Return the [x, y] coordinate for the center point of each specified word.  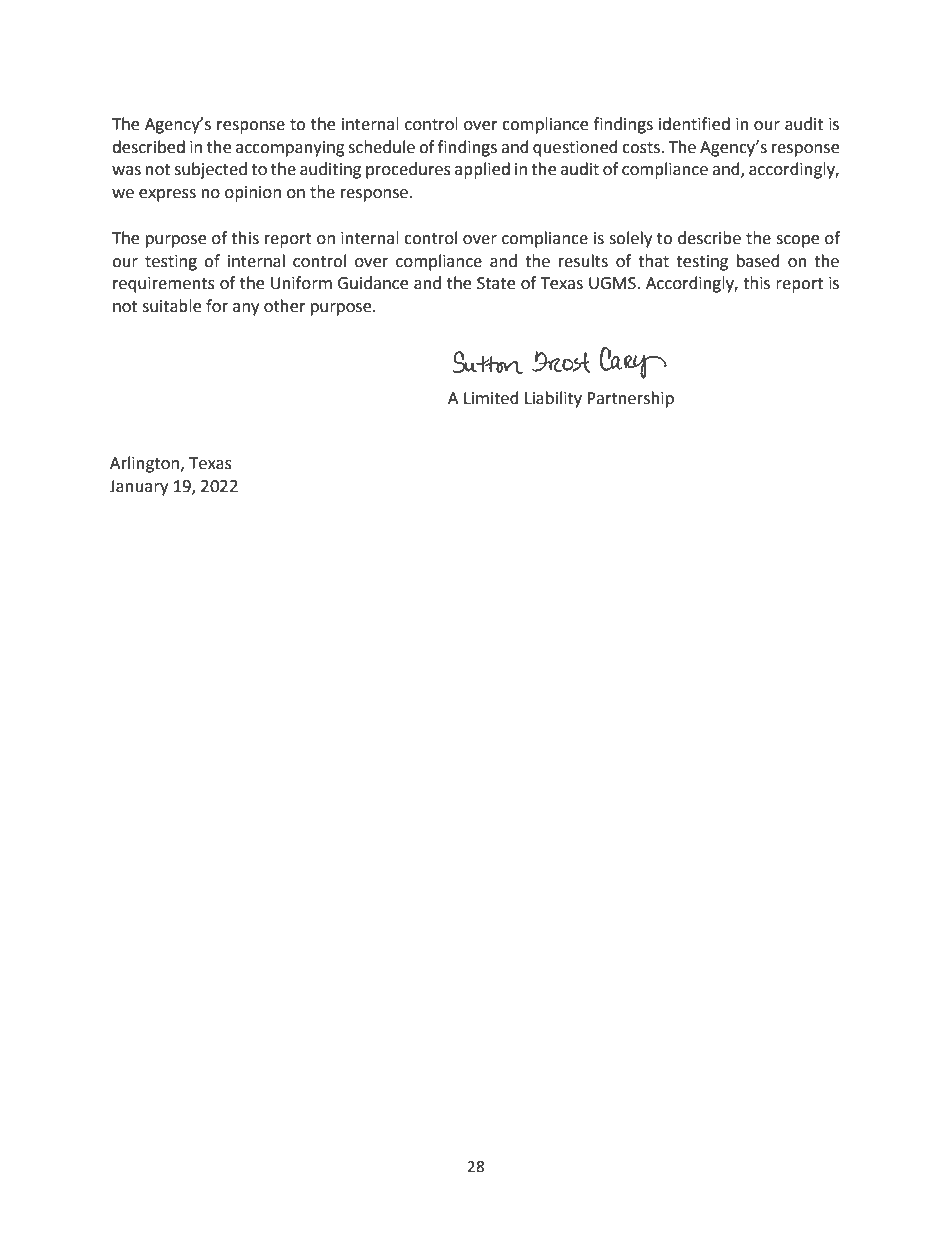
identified [694, 124]
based [758, 261]
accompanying [290, 149]
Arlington [146, 464]
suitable [171, 306]
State [496, 283]
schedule [381, 147]
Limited [491, 398]
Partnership [630, 399]
